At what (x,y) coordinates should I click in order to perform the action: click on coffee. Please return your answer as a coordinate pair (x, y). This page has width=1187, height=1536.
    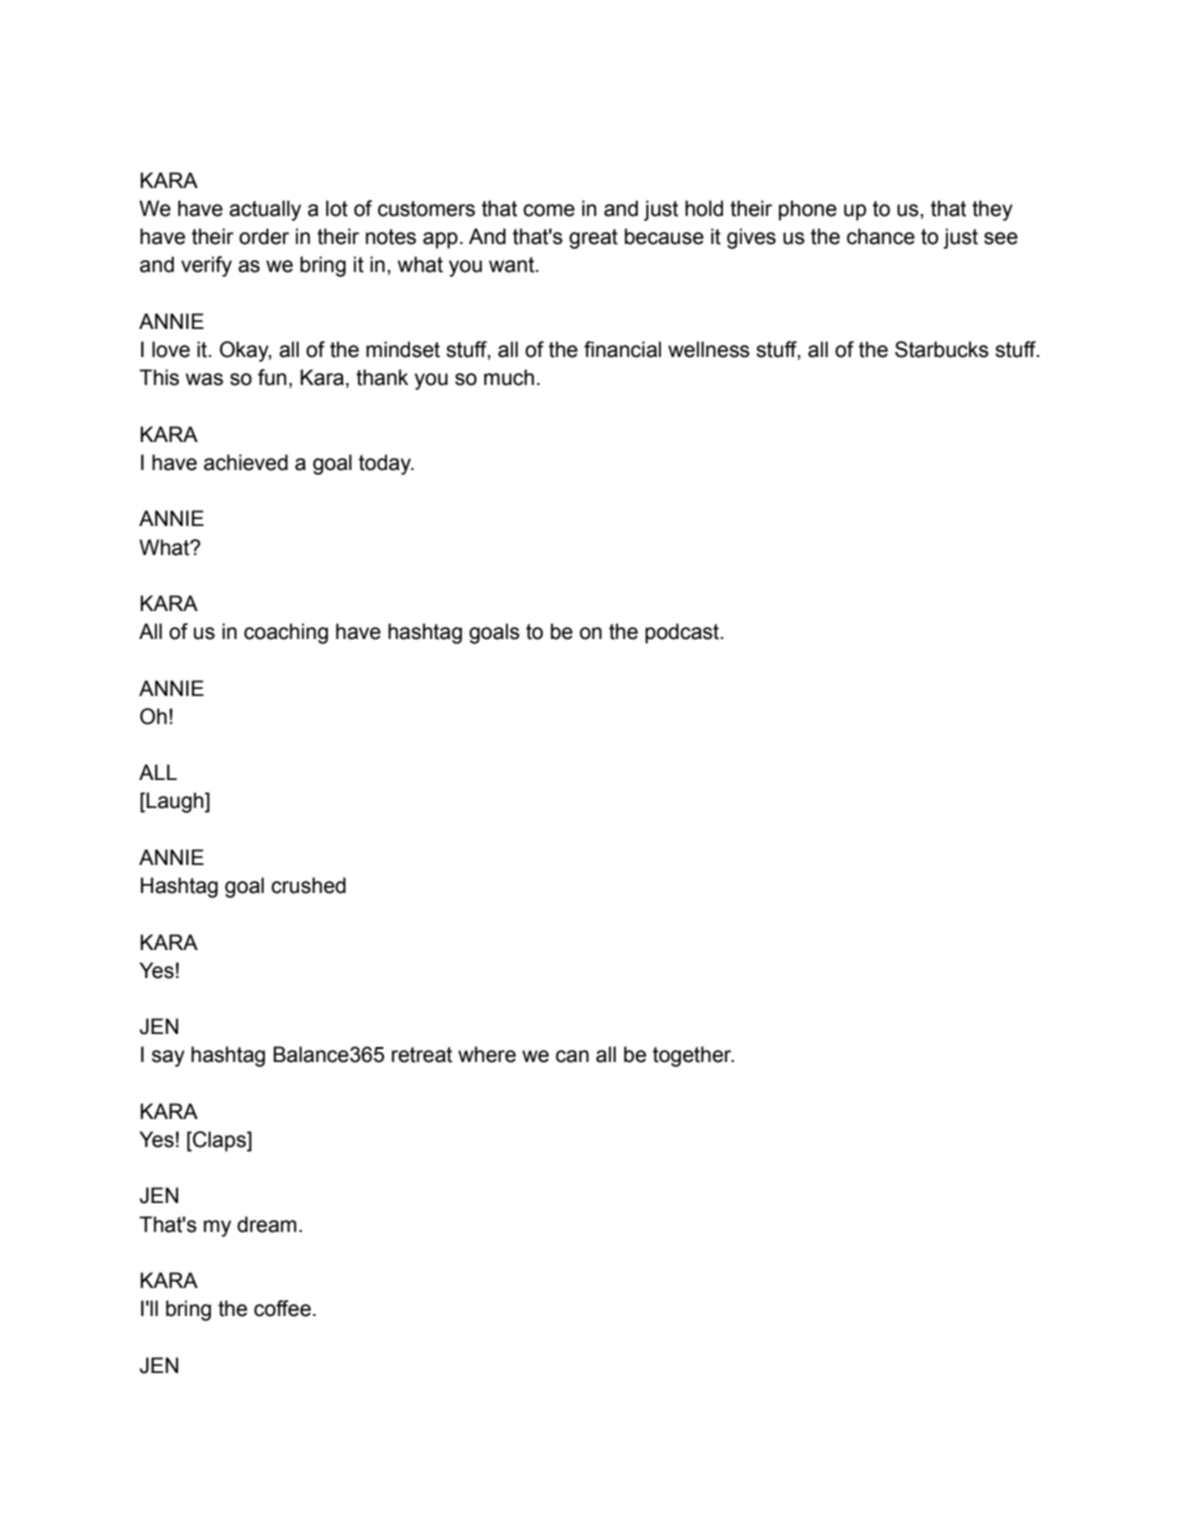
    Looking at the image, I should click on (282, 1308).
